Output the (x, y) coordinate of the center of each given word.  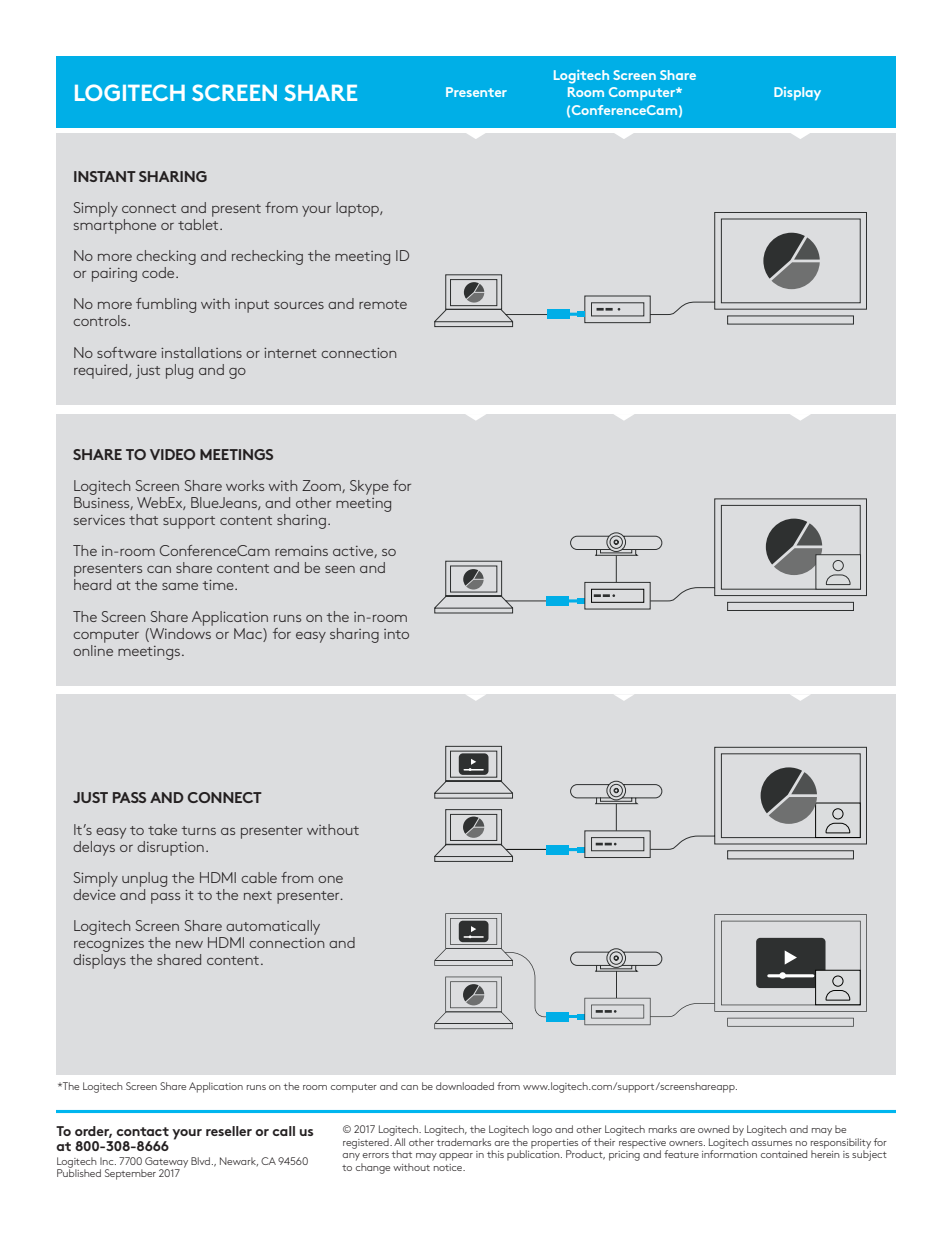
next (258, 895)
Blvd (200, 1161)
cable (259, 877)
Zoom (322, 486)
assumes (771, 1143)
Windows (180, 632)
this (495, 1154)
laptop (358, 209)
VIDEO (172, 454)
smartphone (115, 225)
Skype (369, 487)
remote (383, 304)
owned (713, 1129)
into (396, 634)
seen (340, 569)
